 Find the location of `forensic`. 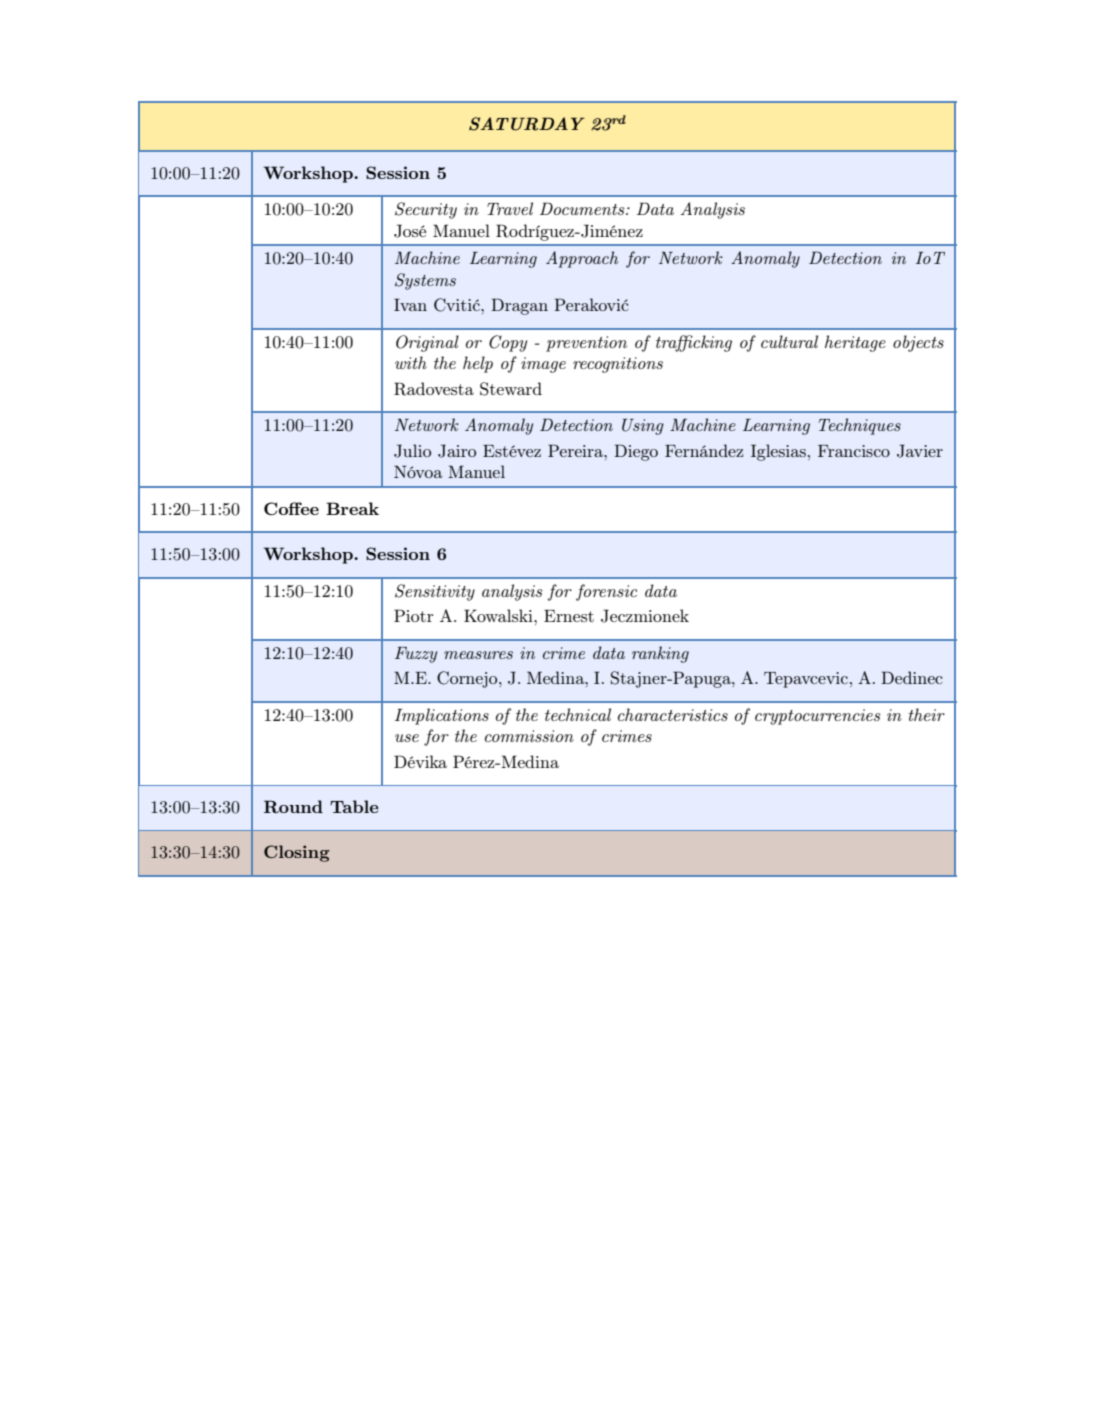

forensic is located at coordinates (606, 592).
